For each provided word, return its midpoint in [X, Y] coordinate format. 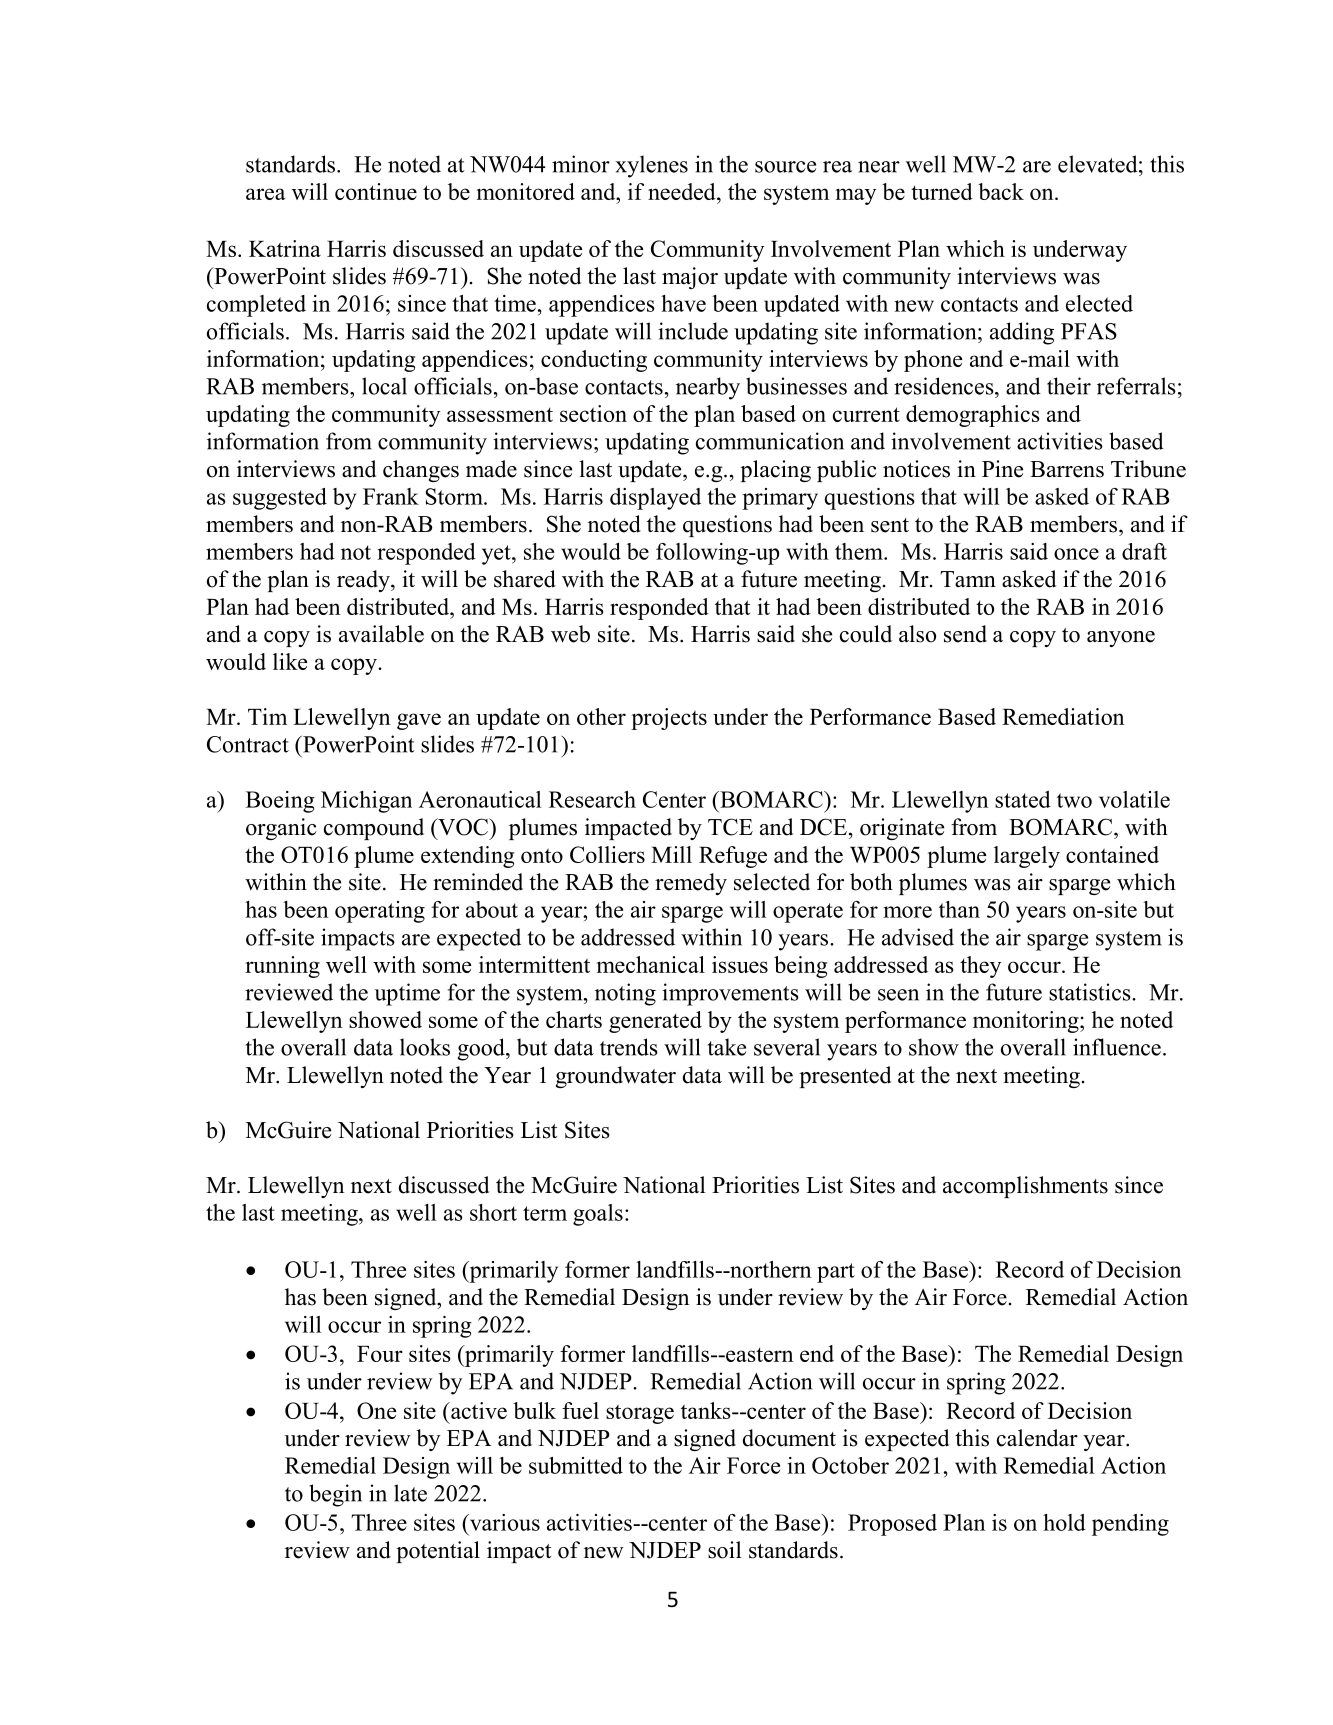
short [493, 1212]
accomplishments [1025, 1187]
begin [335, 1495]
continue [376, 191]
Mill [671, 854]
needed [683, 191]
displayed [655, 499]
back [1001, 191]
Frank [391, 496]
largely [1027, 857]
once [1076, 554]
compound [374, 829]
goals [598, 1215]
